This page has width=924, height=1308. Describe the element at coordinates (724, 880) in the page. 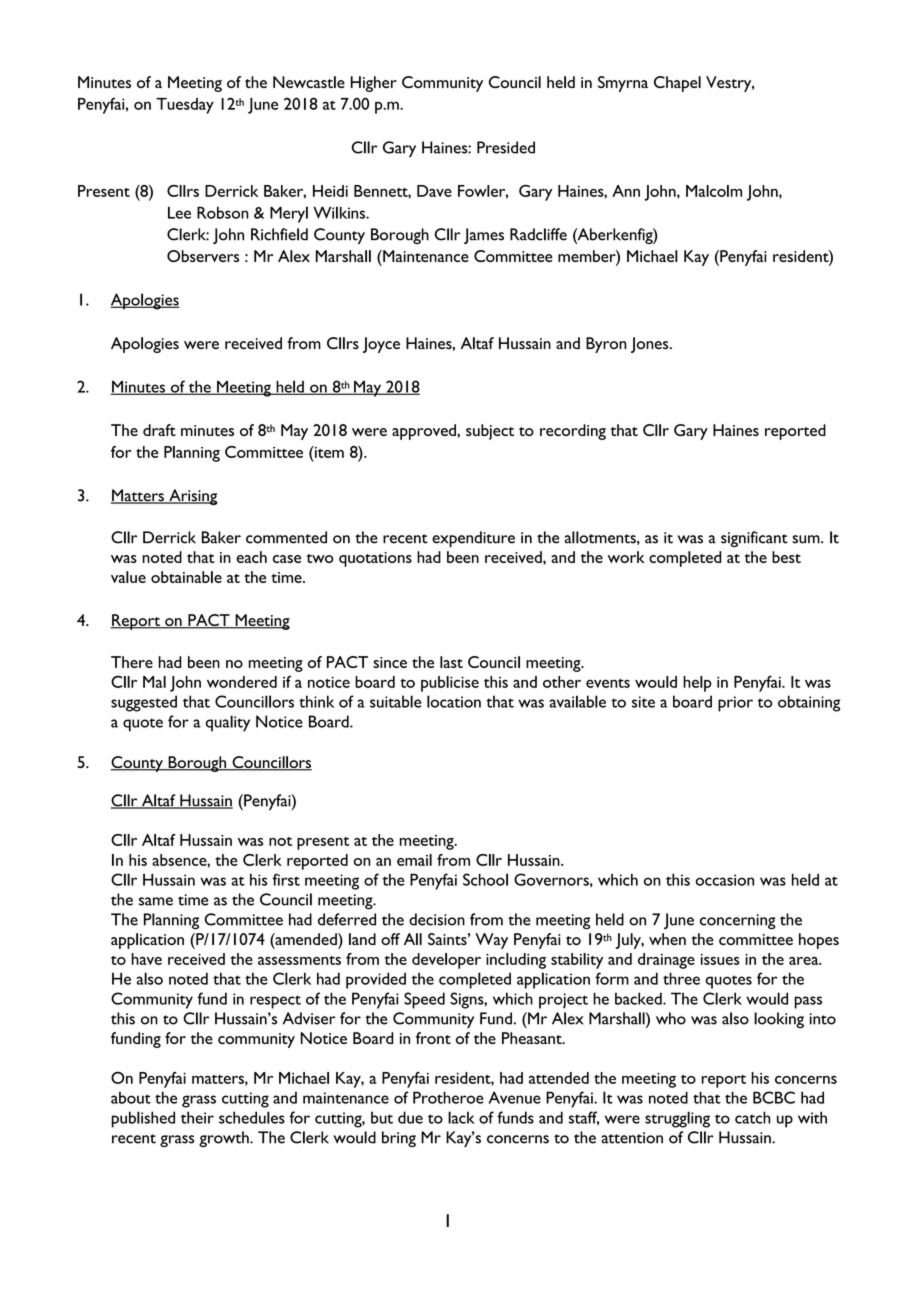

I see `occasion` at that location.
